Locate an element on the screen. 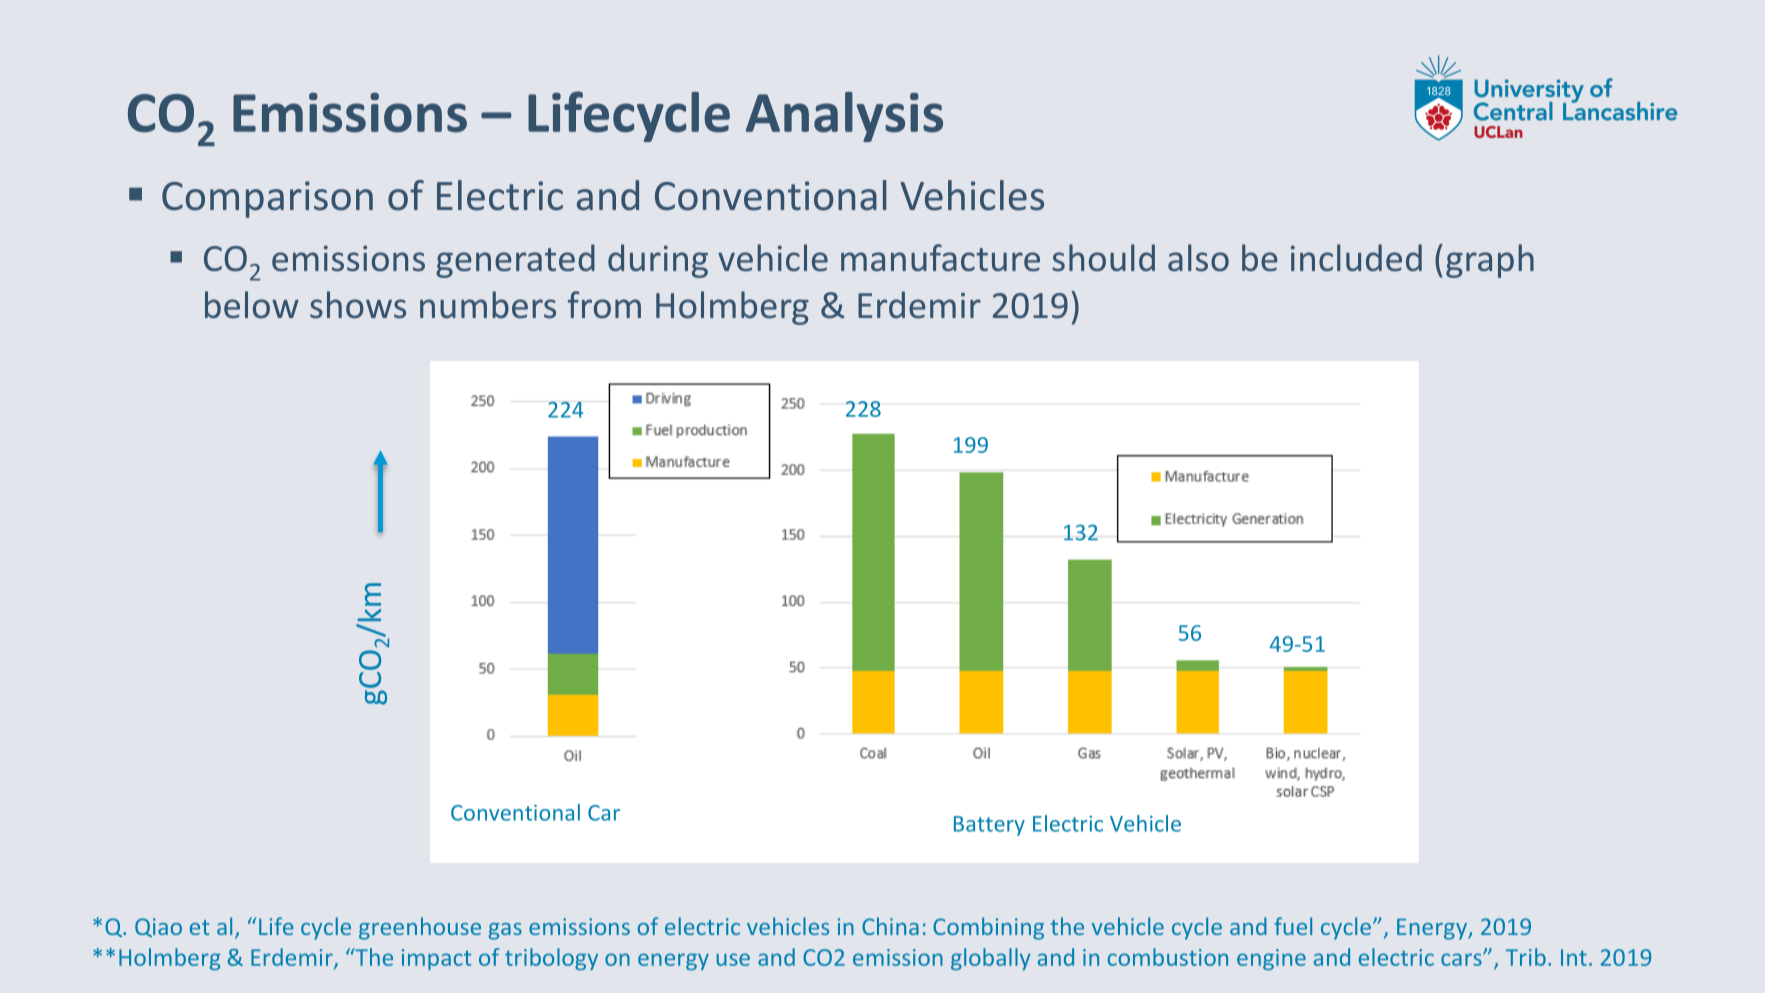 This screenshot has width=1765, height=993. Analysis is located at coordinates (844, 117).
